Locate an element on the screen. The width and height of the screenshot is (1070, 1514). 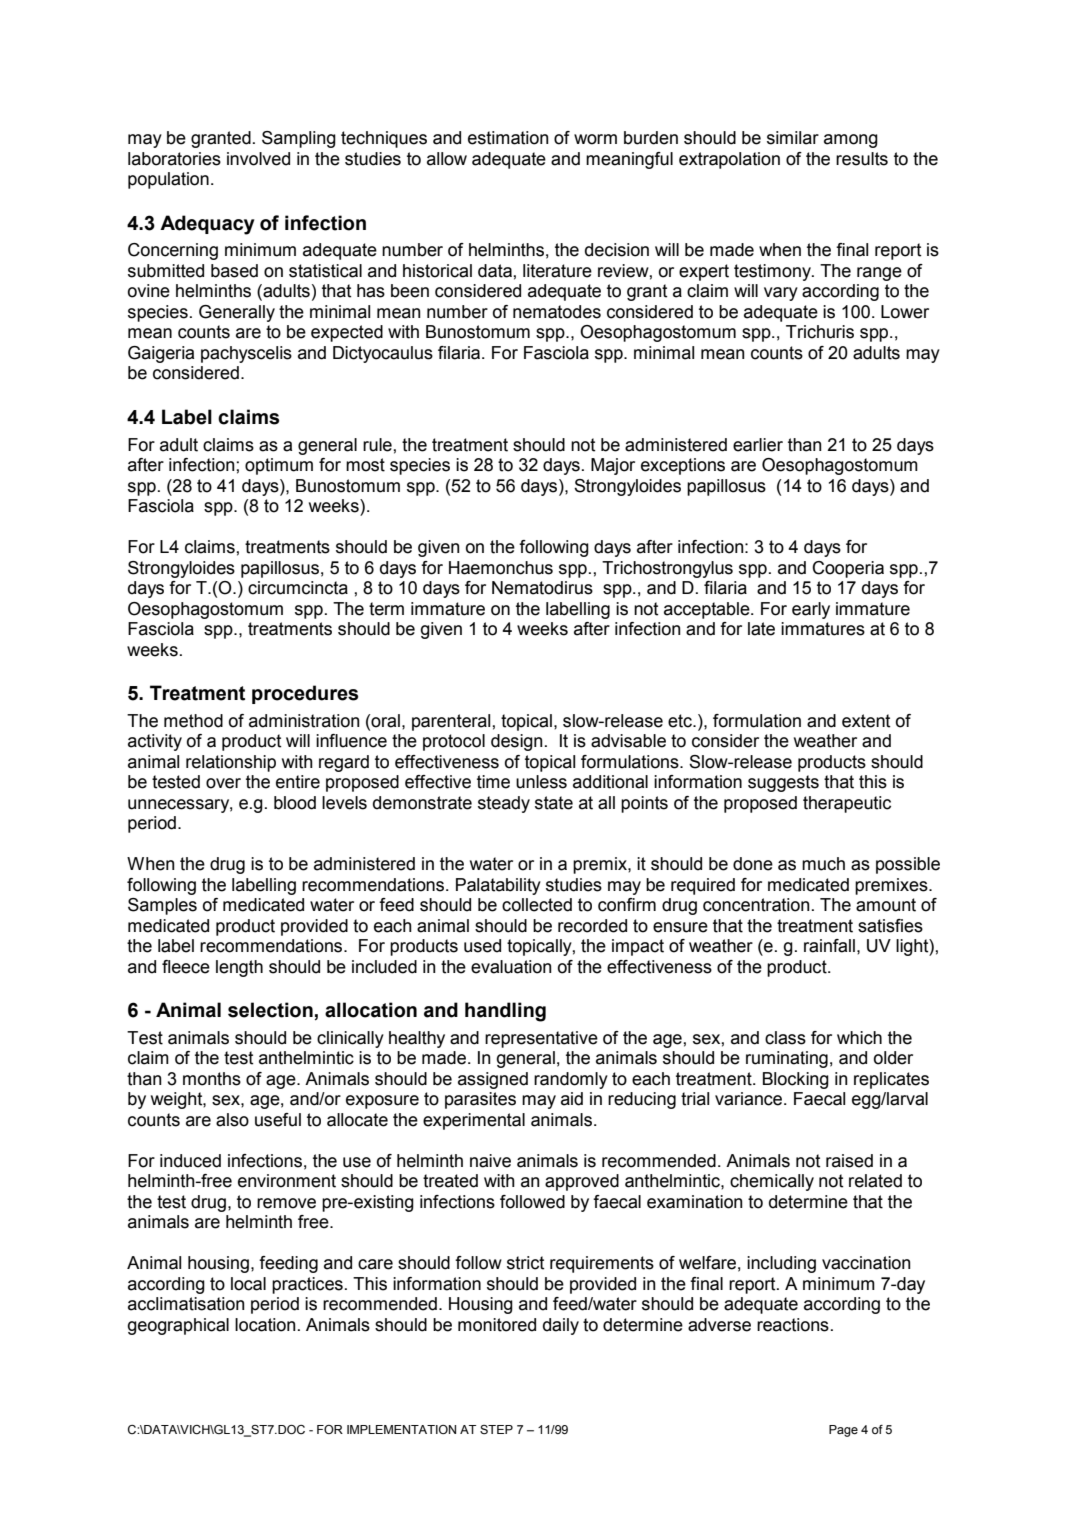
involved is located at coordinates (258, 159).
